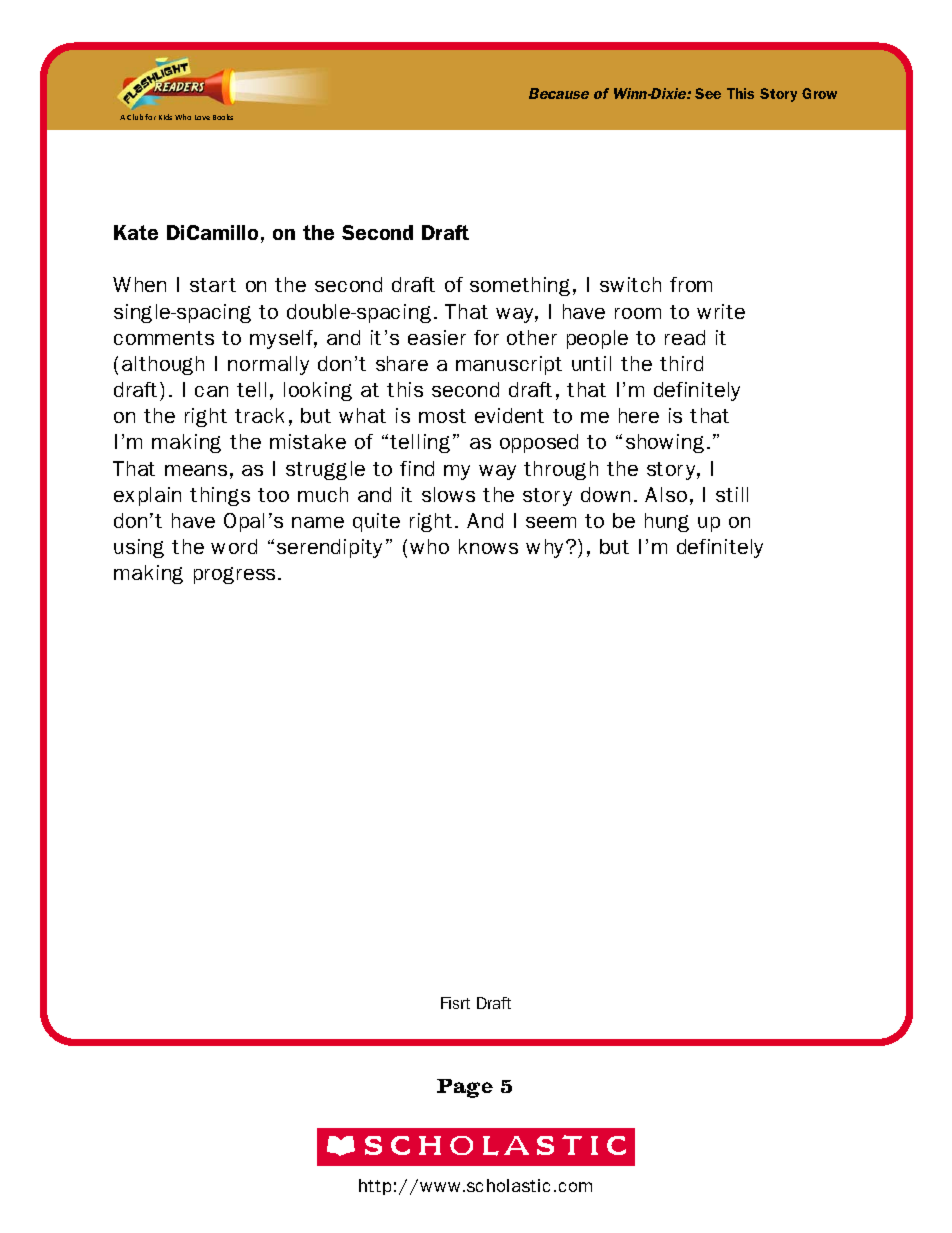 This image has height=1233, width=952. I want to click on Books, so click(223, 117).
